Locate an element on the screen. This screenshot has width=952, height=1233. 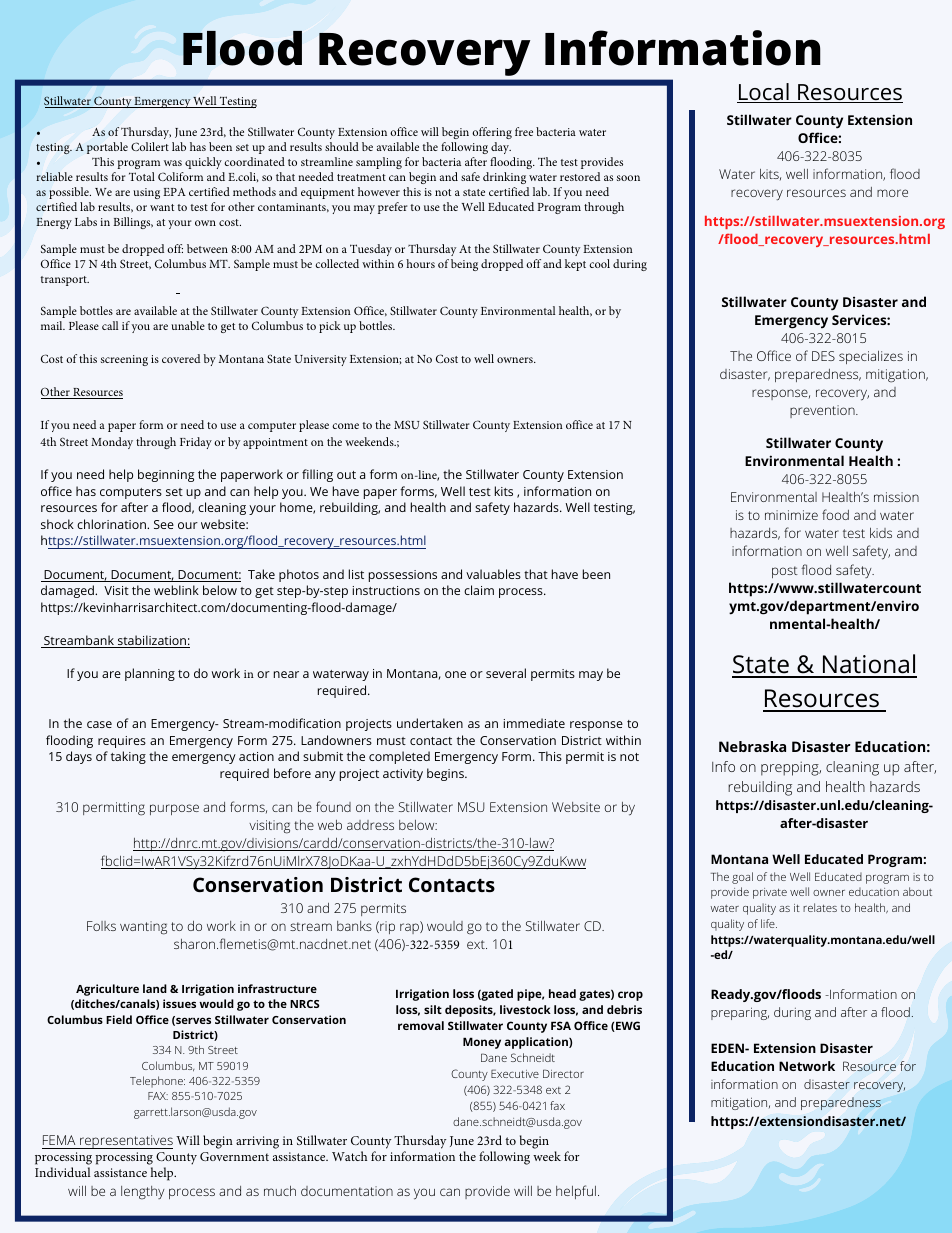
goal is located at coordinates (742, 878).
